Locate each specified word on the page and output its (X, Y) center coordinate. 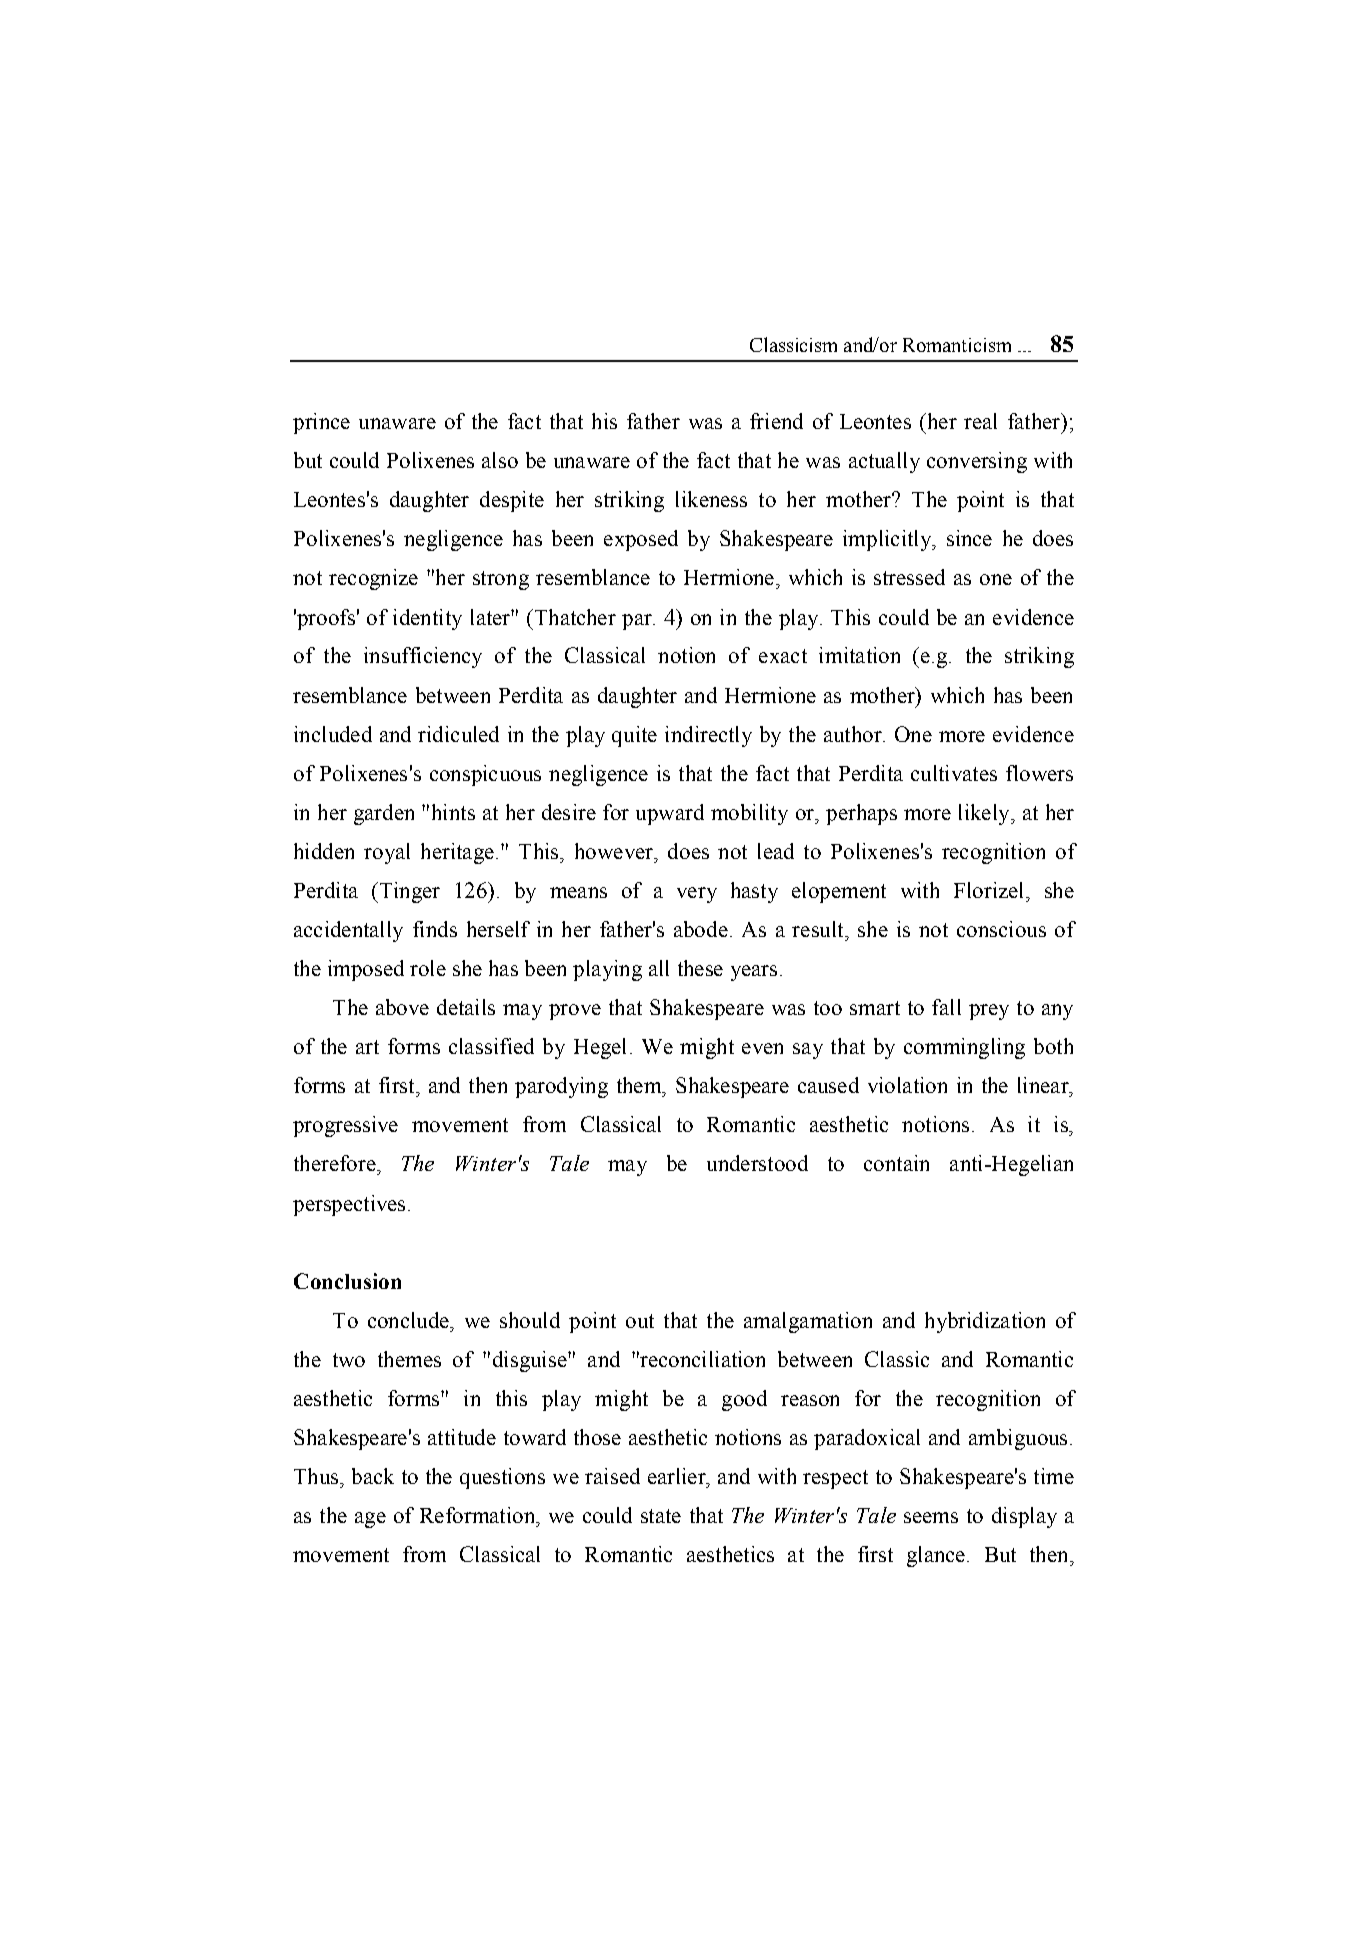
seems (931, 1517)
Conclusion (347, 1281)
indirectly (708, 736)
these (700, 968)
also (500, 460)
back (373, 1476)
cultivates (954, 773)
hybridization (985, 1322)
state (661, 1516)
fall (946, 1007)
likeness (711, 499)
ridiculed (458, 734)
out (640, 1321)
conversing (977, 462)
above (402, 1007)
